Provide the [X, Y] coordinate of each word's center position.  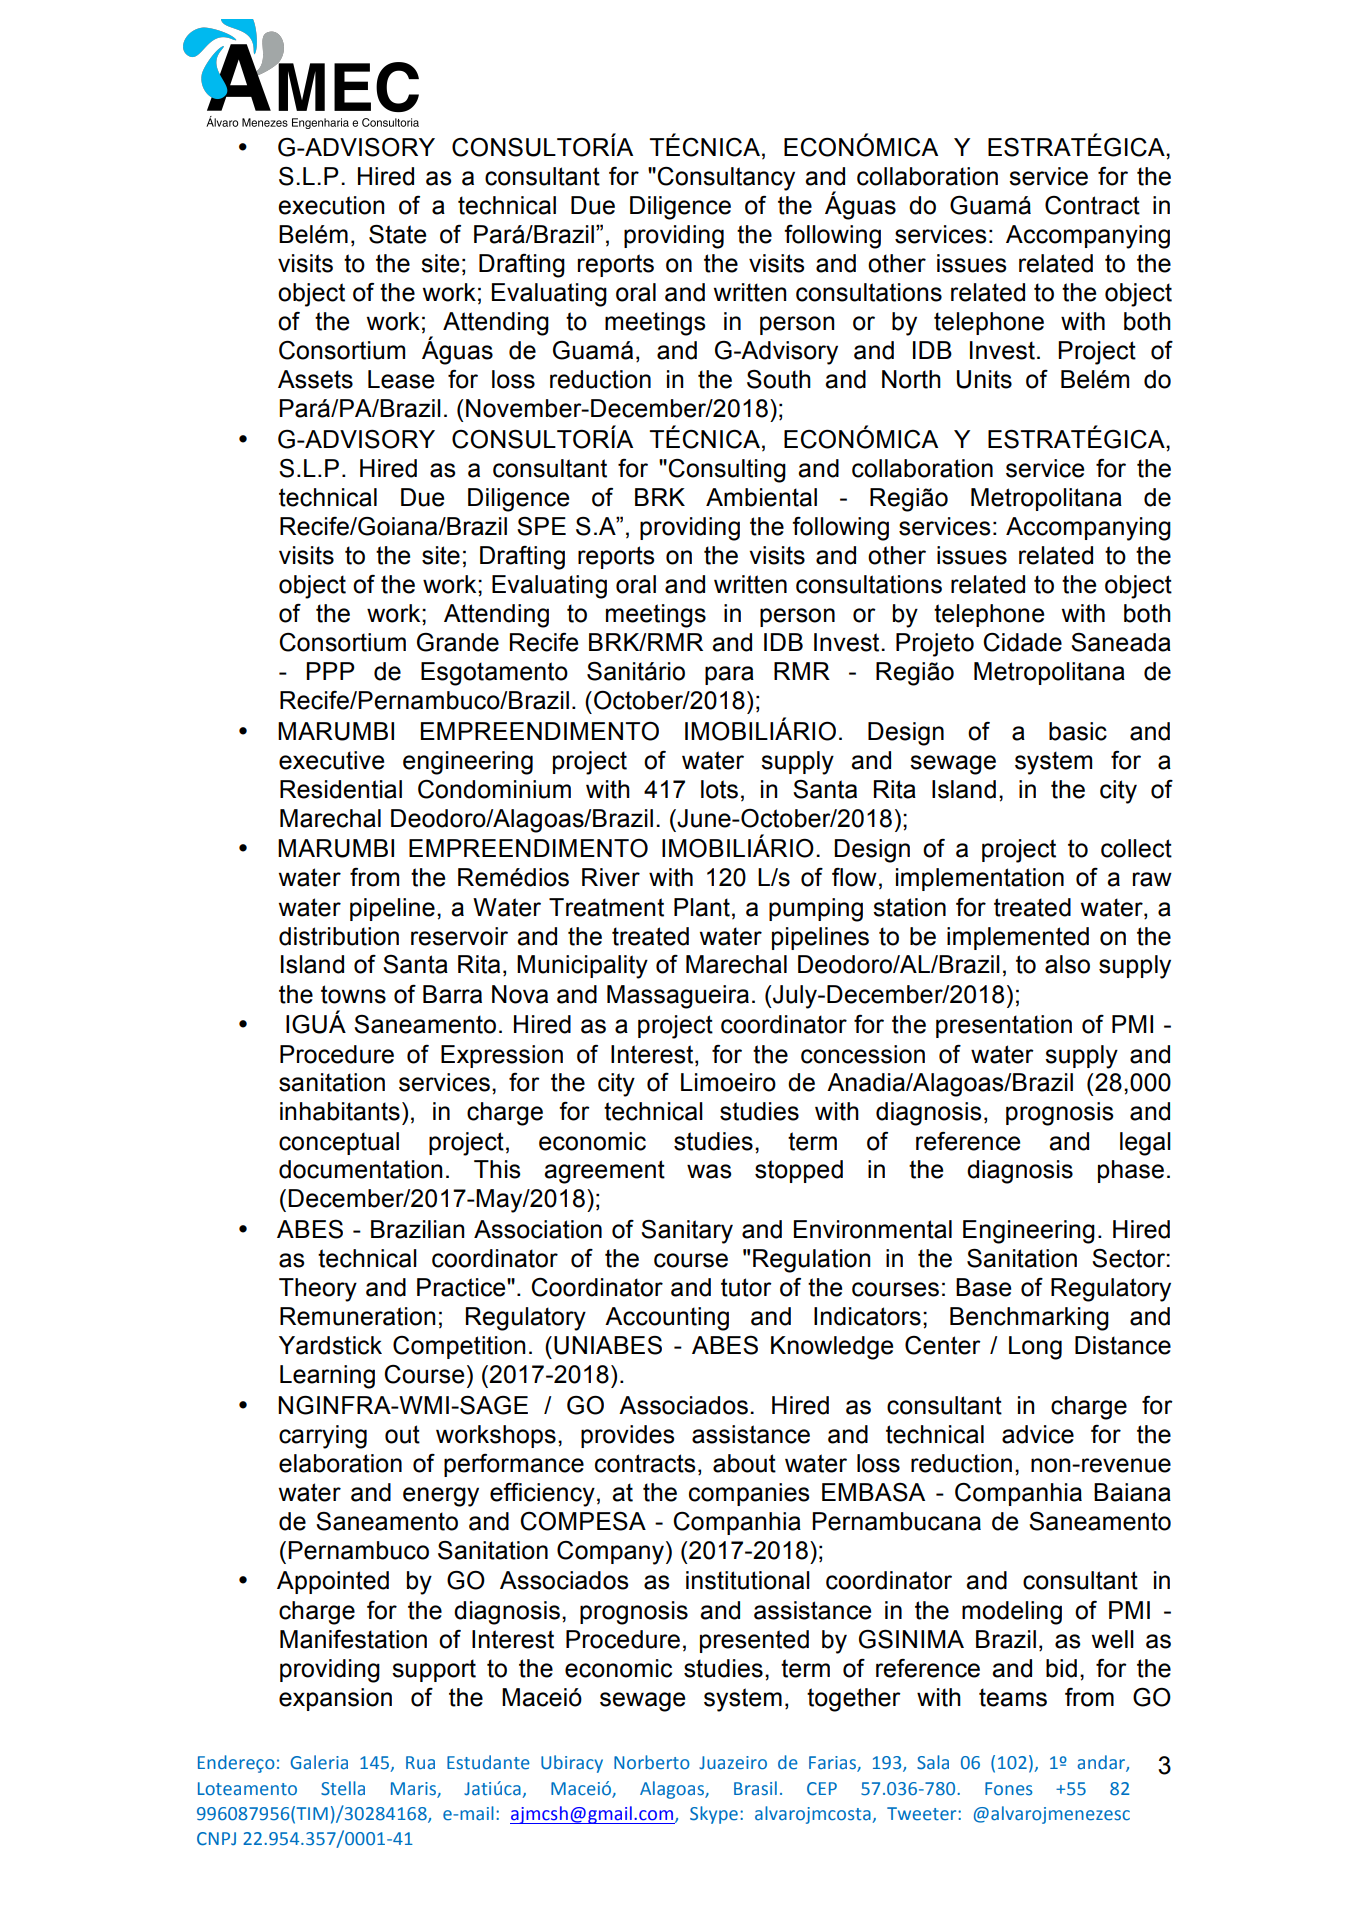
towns [353, 994]
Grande [458, 642]
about [744, 1463]
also [1067, 964]
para [729, 675]
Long [1035, 1348]
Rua [420, 1762]
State [397, 234]
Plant [702, 907]
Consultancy [726, 179]
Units [984, 379]
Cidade [1022, 642]
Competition [459, 1347]
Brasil [755, 1788]
